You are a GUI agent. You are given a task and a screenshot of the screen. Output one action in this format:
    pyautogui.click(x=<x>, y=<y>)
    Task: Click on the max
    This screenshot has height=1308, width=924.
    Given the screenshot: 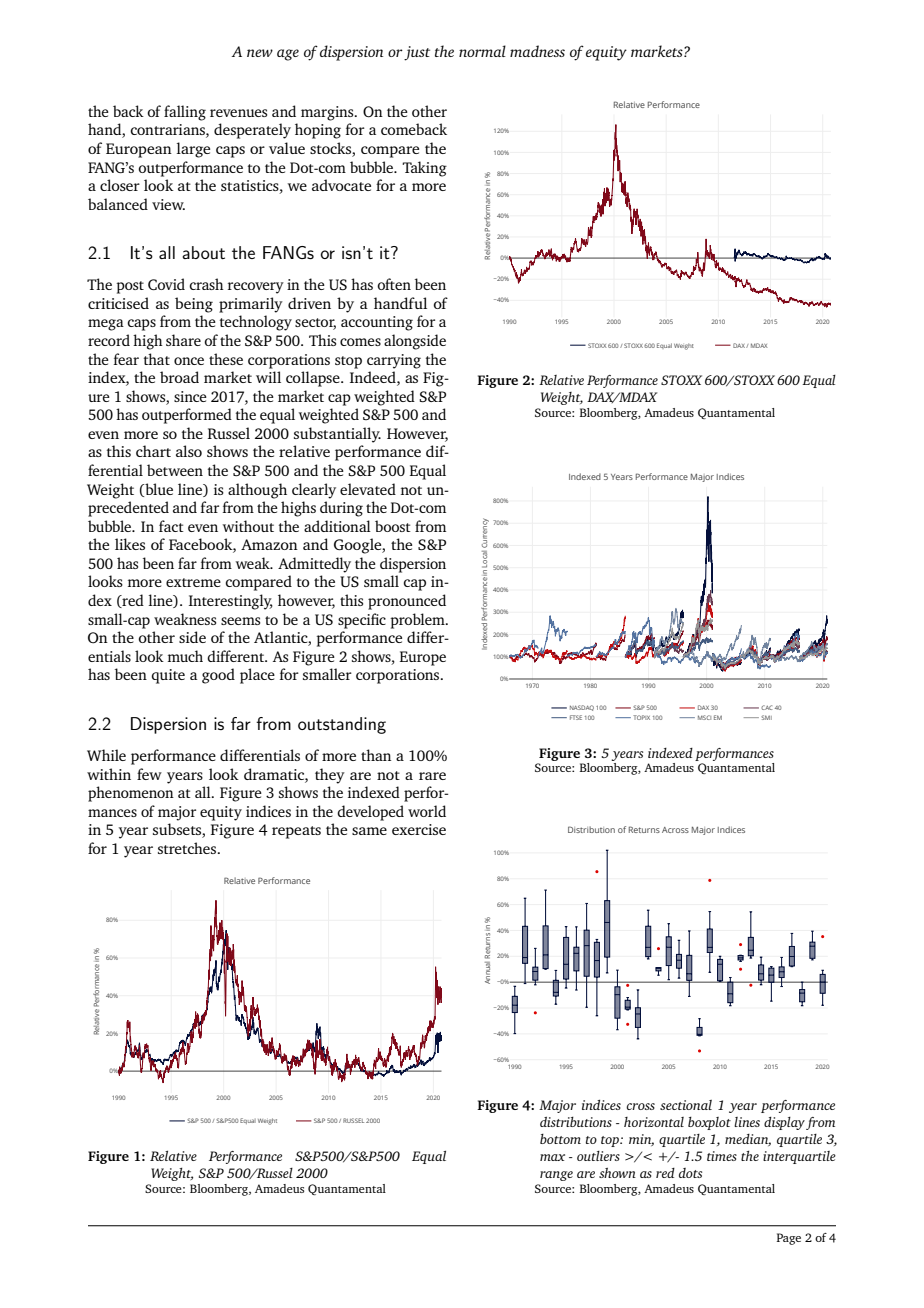 What is the action you would take?
    pyautogui.click(x=552, y=1157)
